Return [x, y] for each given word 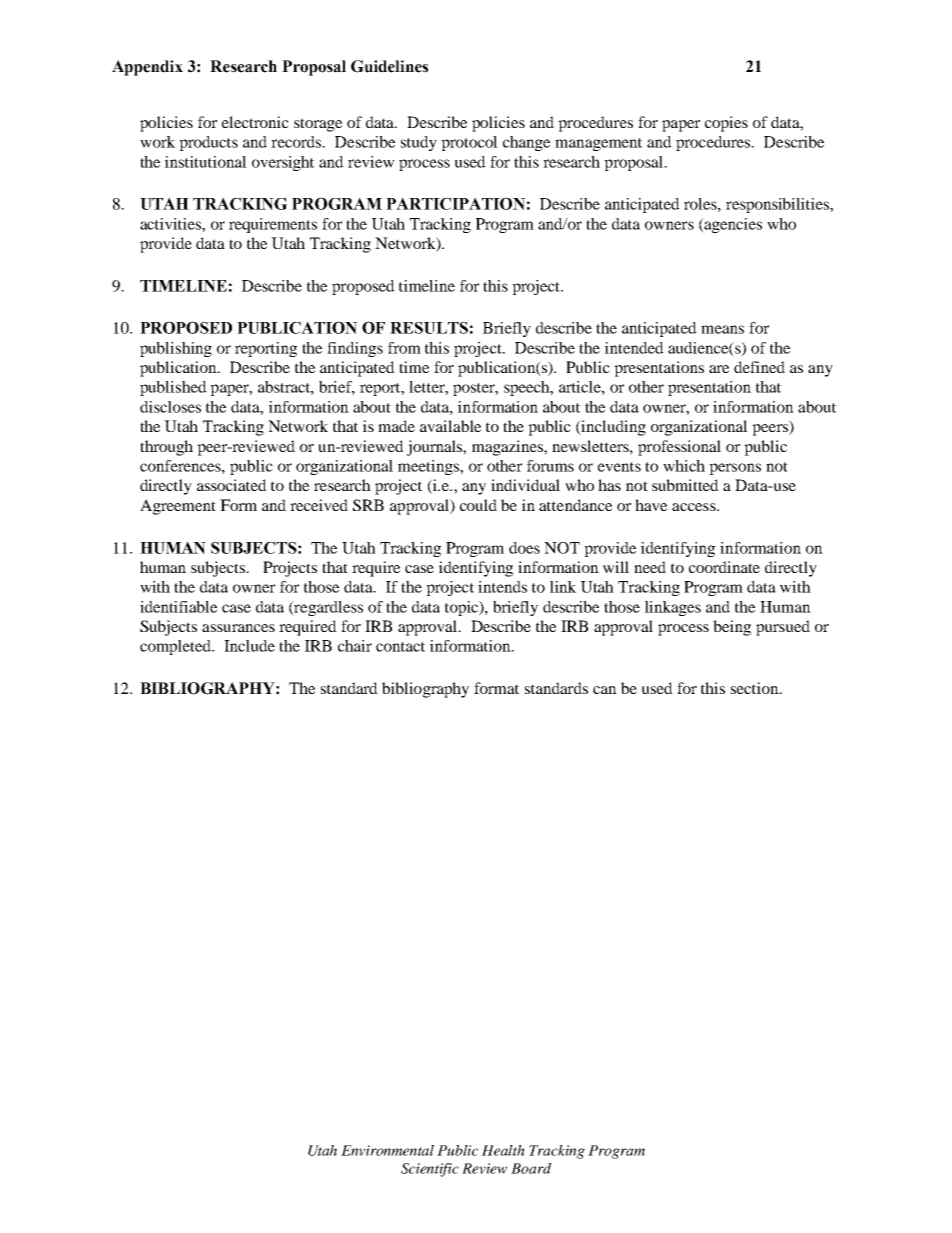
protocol [469, 143]
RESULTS [429, 327]
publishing [176, 349]
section [756, 688]
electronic [255, 122]
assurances [238, 628]
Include [249, 646]
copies [726, 124]
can [605, 690]
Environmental [387, 1150]
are [719, 369]
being [732, 628]
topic [463, 608]
